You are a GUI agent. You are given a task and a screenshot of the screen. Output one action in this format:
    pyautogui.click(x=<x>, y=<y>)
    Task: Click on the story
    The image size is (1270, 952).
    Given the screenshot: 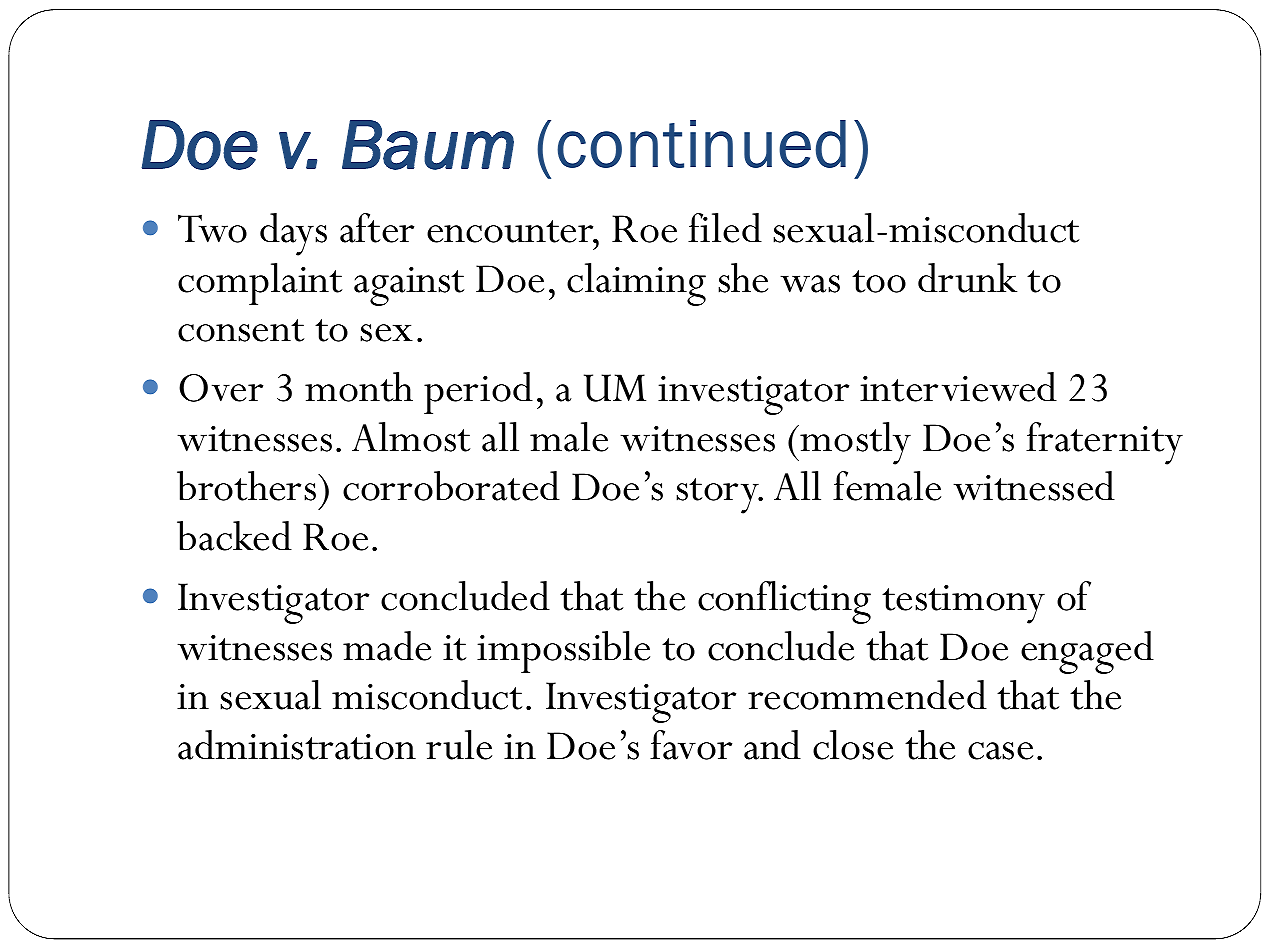 What is the action you would take?
    pyautogui.click(x=718, y=496)
